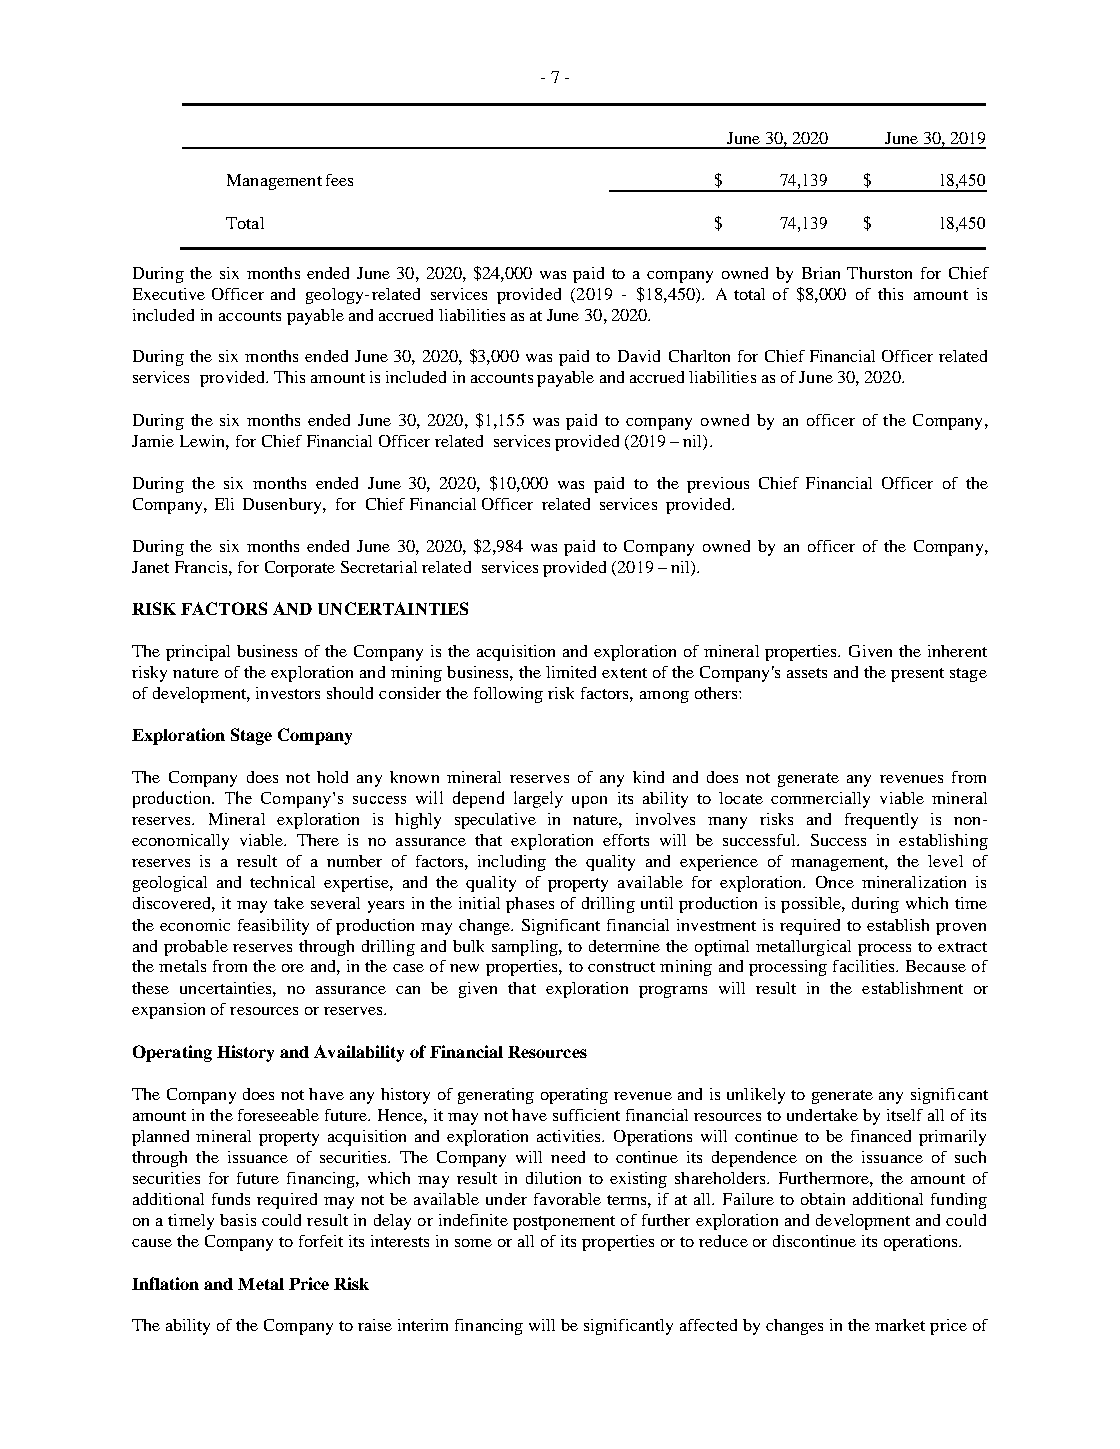 Image resolution: width=1120 pixels, height=1449 pixels. I want to click on fees, so click(339, 180).
